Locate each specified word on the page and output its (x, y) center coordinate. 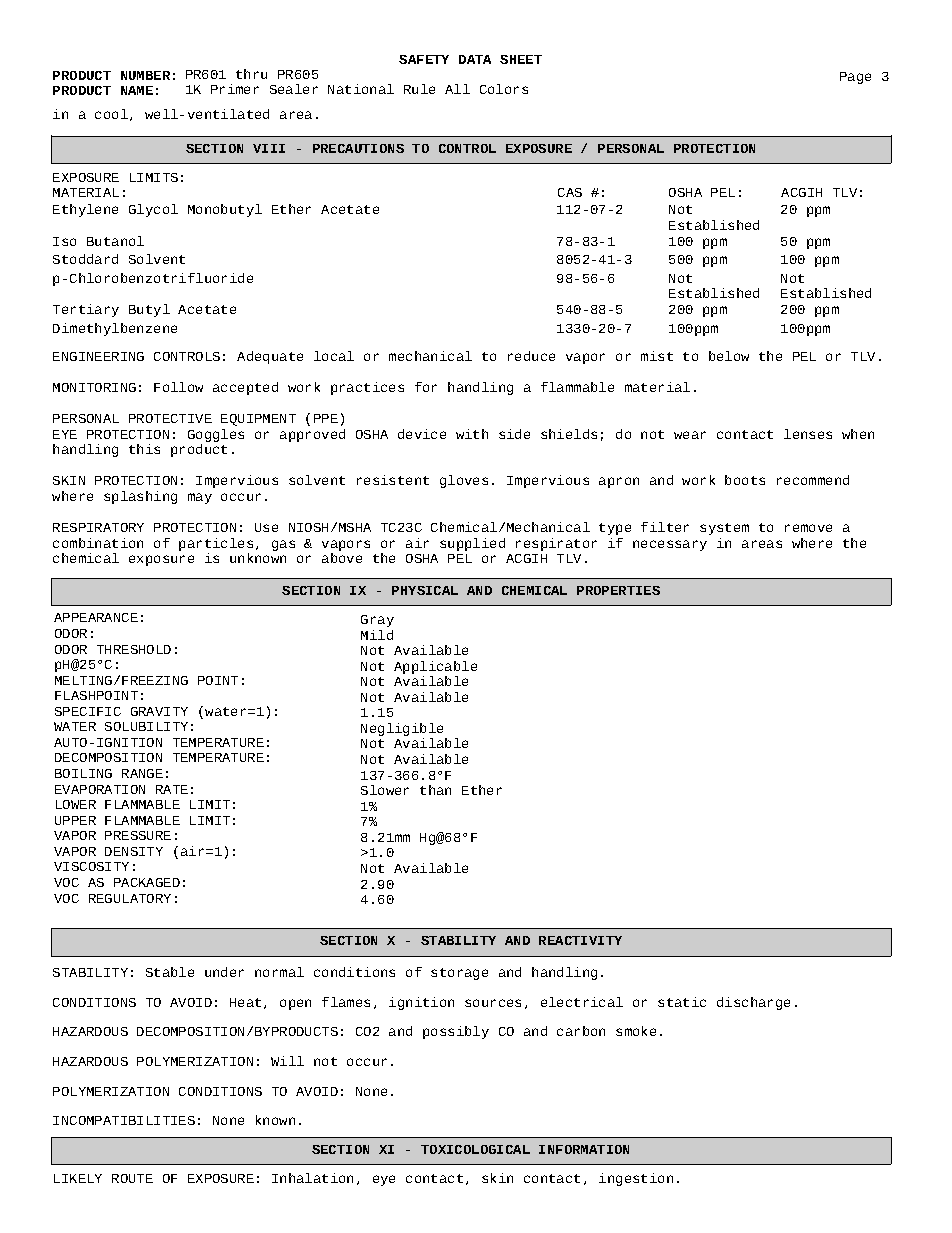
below (729, 356)
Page (855, 78)
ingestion (636, 1179)
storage (459, 974)
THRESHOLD (134, 649)
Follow (178, 387)
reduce (531, 356)
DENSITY (134, 851)
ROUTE (132, 1178)
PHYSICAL (425, 590)
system (724, 529)
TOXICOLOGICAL (475, 1149)
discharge (753, 1003)
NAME (137, 90)
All (457, 89)
